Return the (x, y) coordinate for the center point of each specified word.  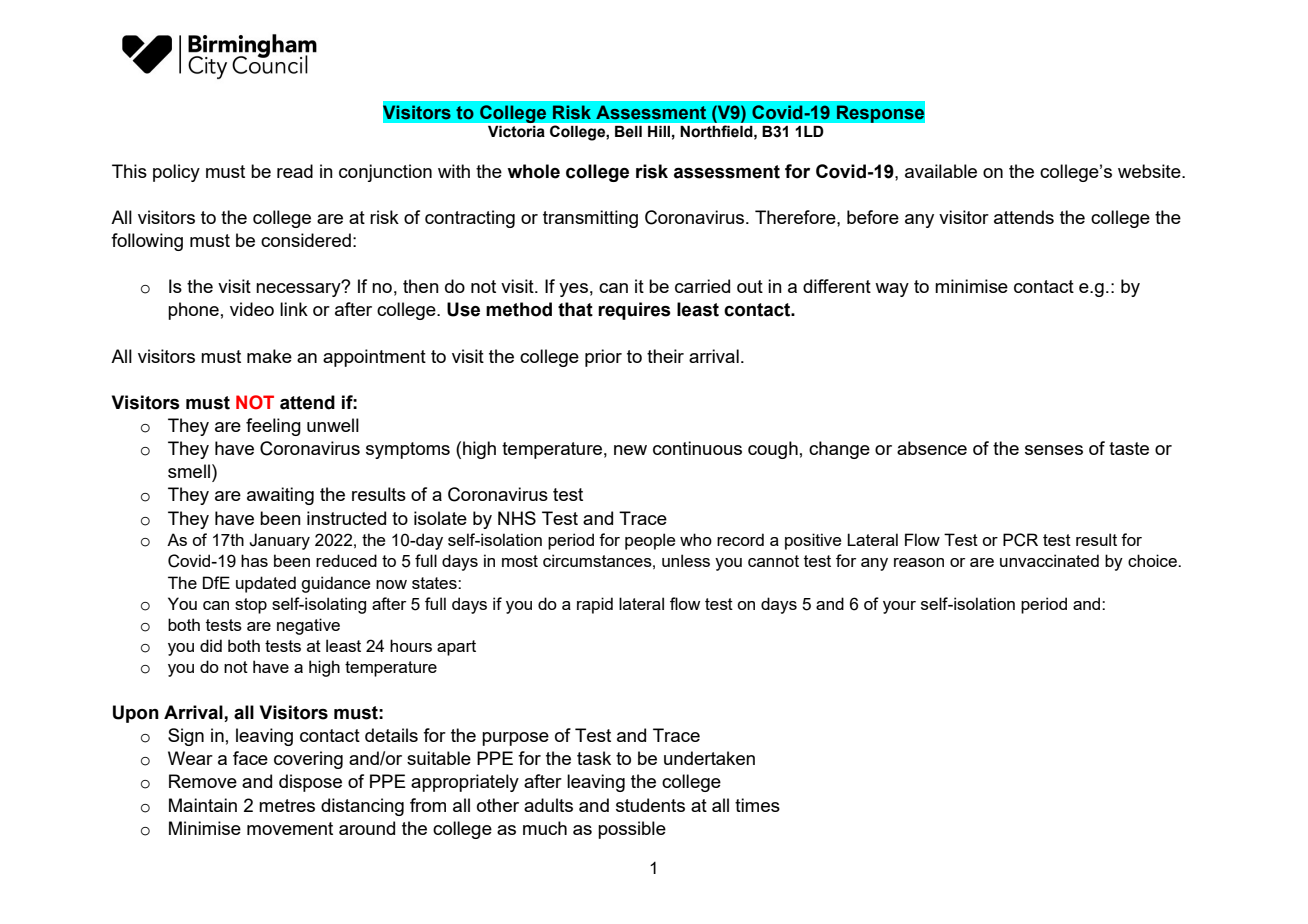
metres (287, 805)
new (630, 450)
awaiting (280, 496)
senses (1054, 450)
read (295, 171)
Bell (628, 131)
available (941, 171)
